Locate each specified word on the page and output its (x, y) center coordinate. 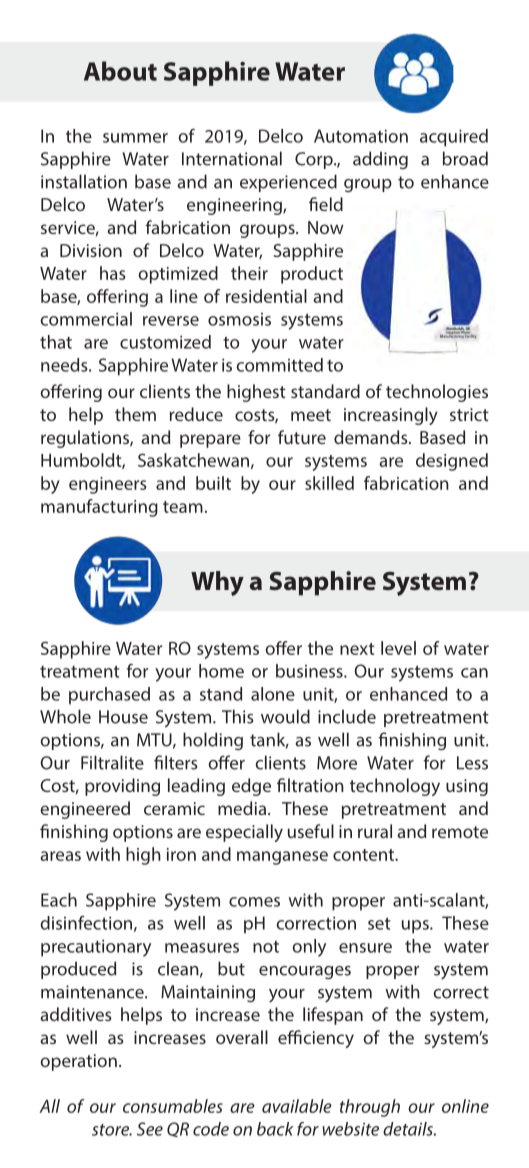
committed (280, 365)
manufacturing (99, 508)
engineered (85, 810)
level (398, 648)
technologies (437, 393)
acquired (454, 138)
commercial (86, 319)
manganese (282, 858)
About (120, 71)
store (112, 1130)
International (232, 158)
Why (217, 583)
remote (460, 832)
